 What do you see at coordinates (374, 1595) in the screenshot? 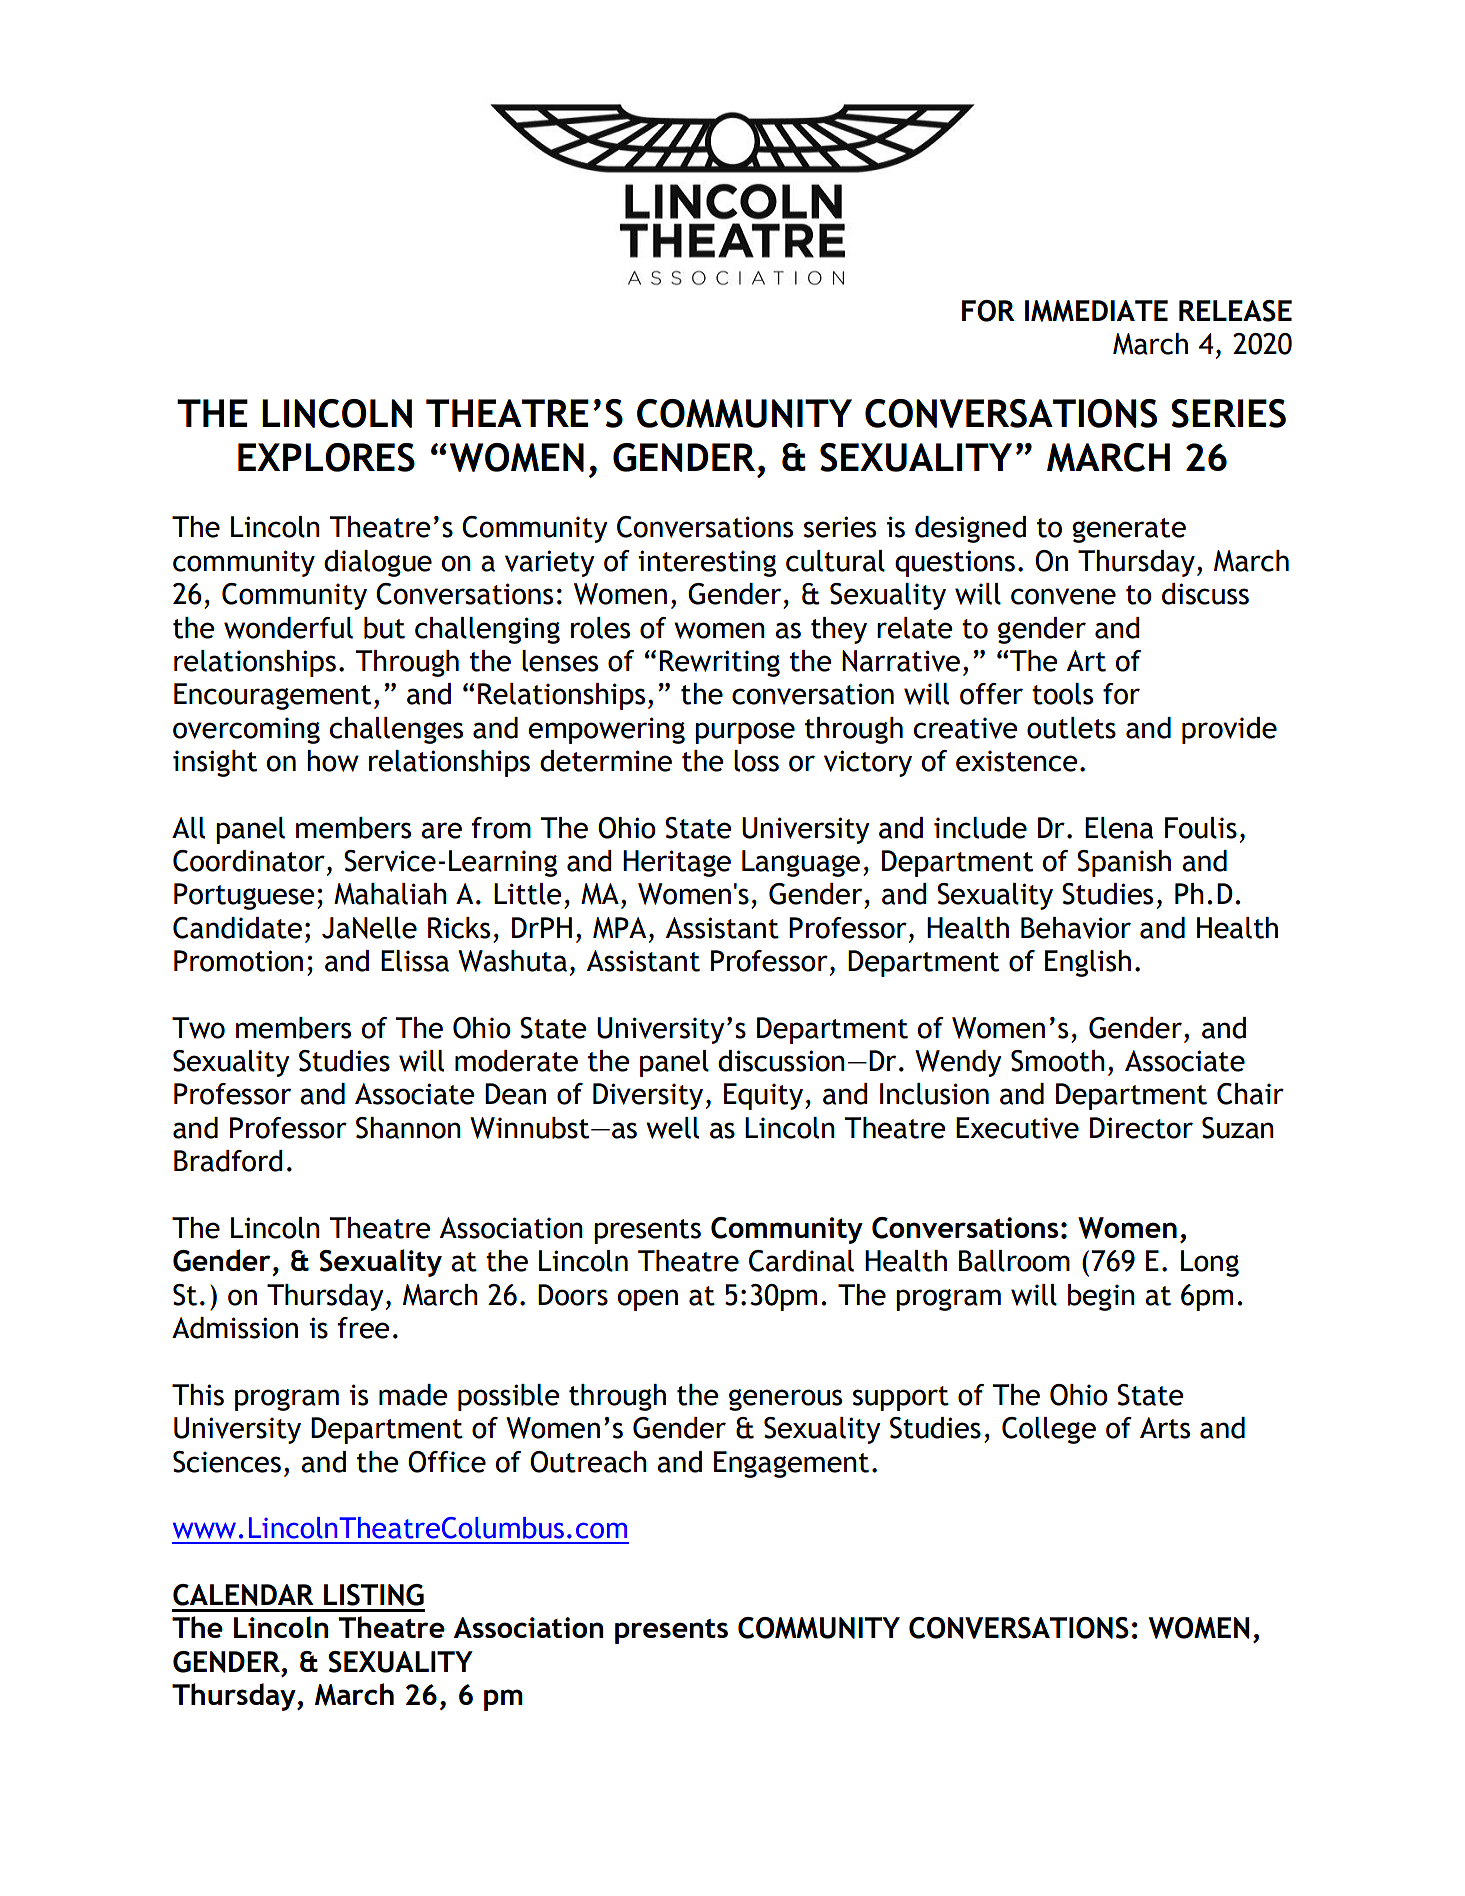
I see `LISTING` at bounding box center [374, 1595].
